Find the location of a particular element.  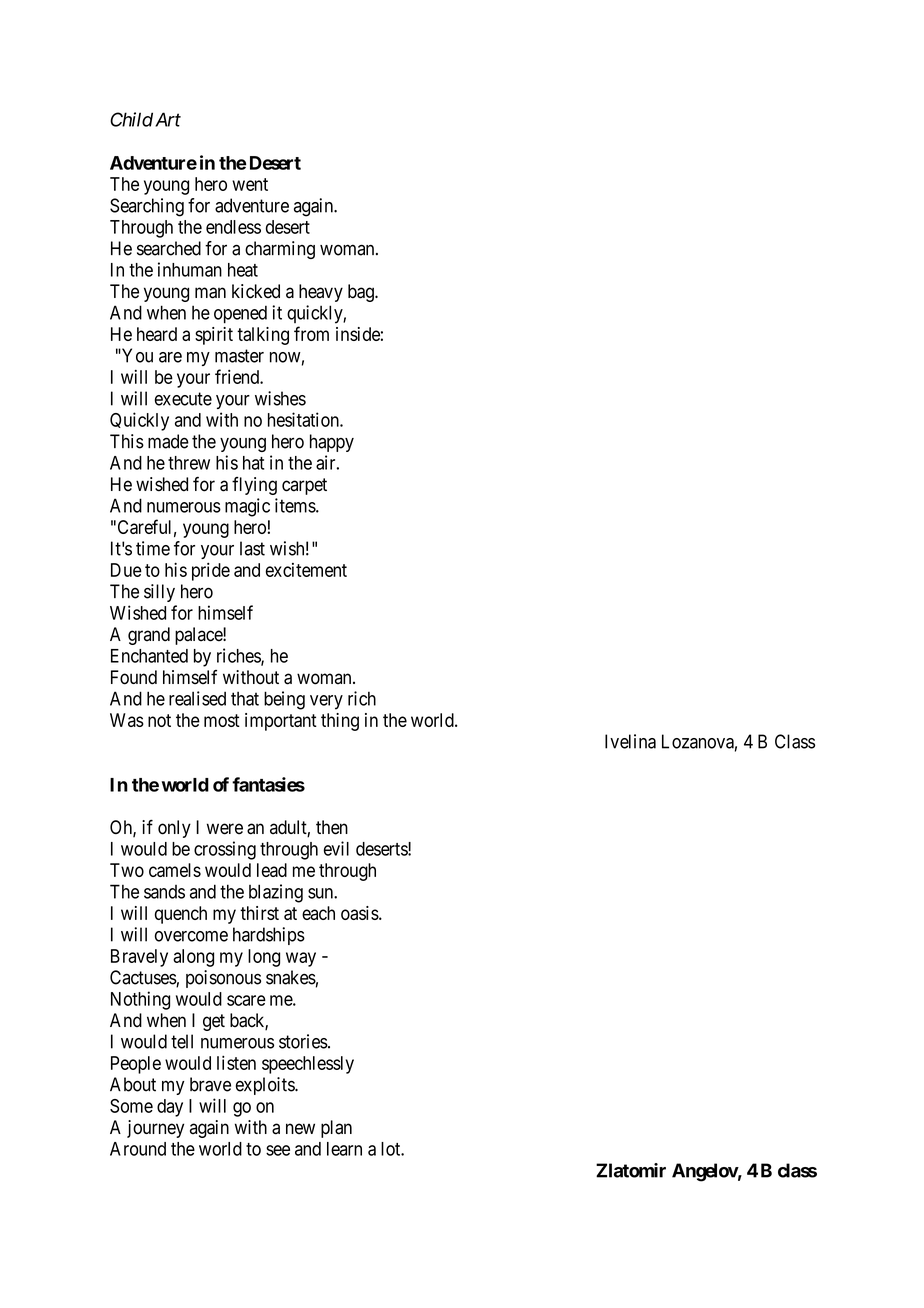

journey is located at coordinates (155, 1129).
